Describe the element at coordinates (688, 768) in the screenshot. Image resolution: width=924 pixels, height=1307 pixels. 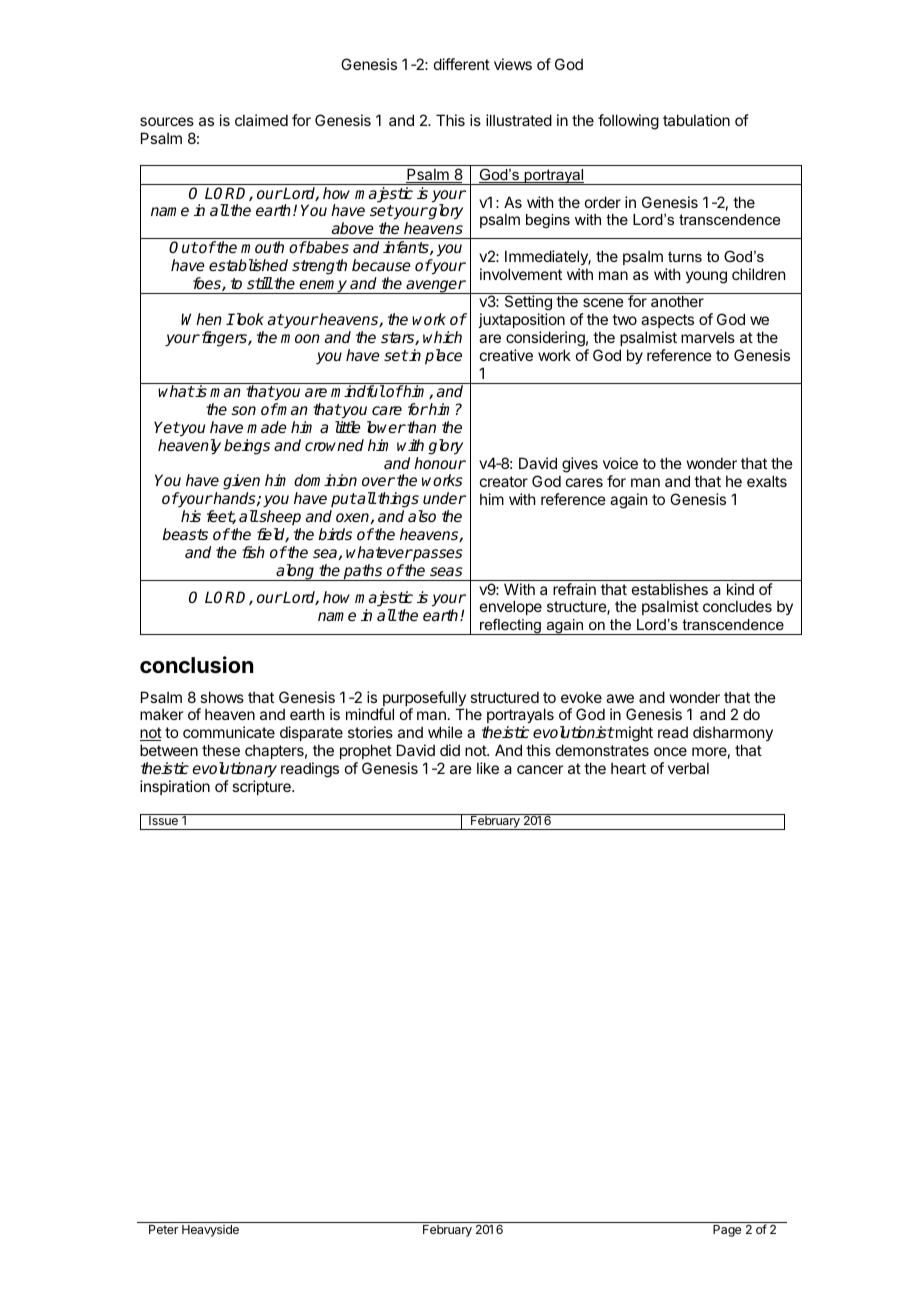
I see `verbal` at that location.
